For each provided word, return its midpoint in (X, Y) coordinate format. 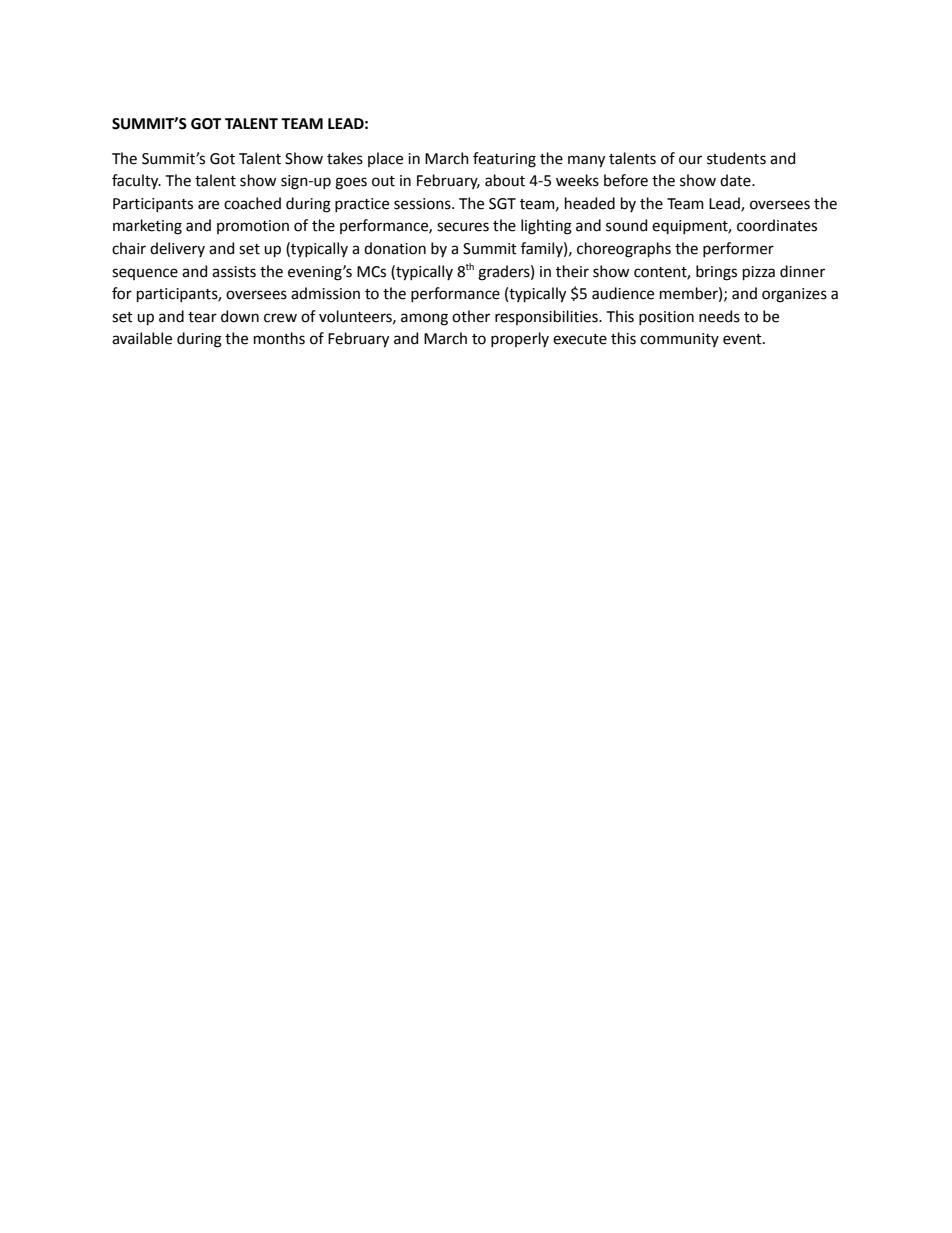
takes (345, 158)
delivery (177, 249)
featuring (504, 160)
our (690, 160)
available (142, 338)
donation (395, 248)
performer (738, 249)
